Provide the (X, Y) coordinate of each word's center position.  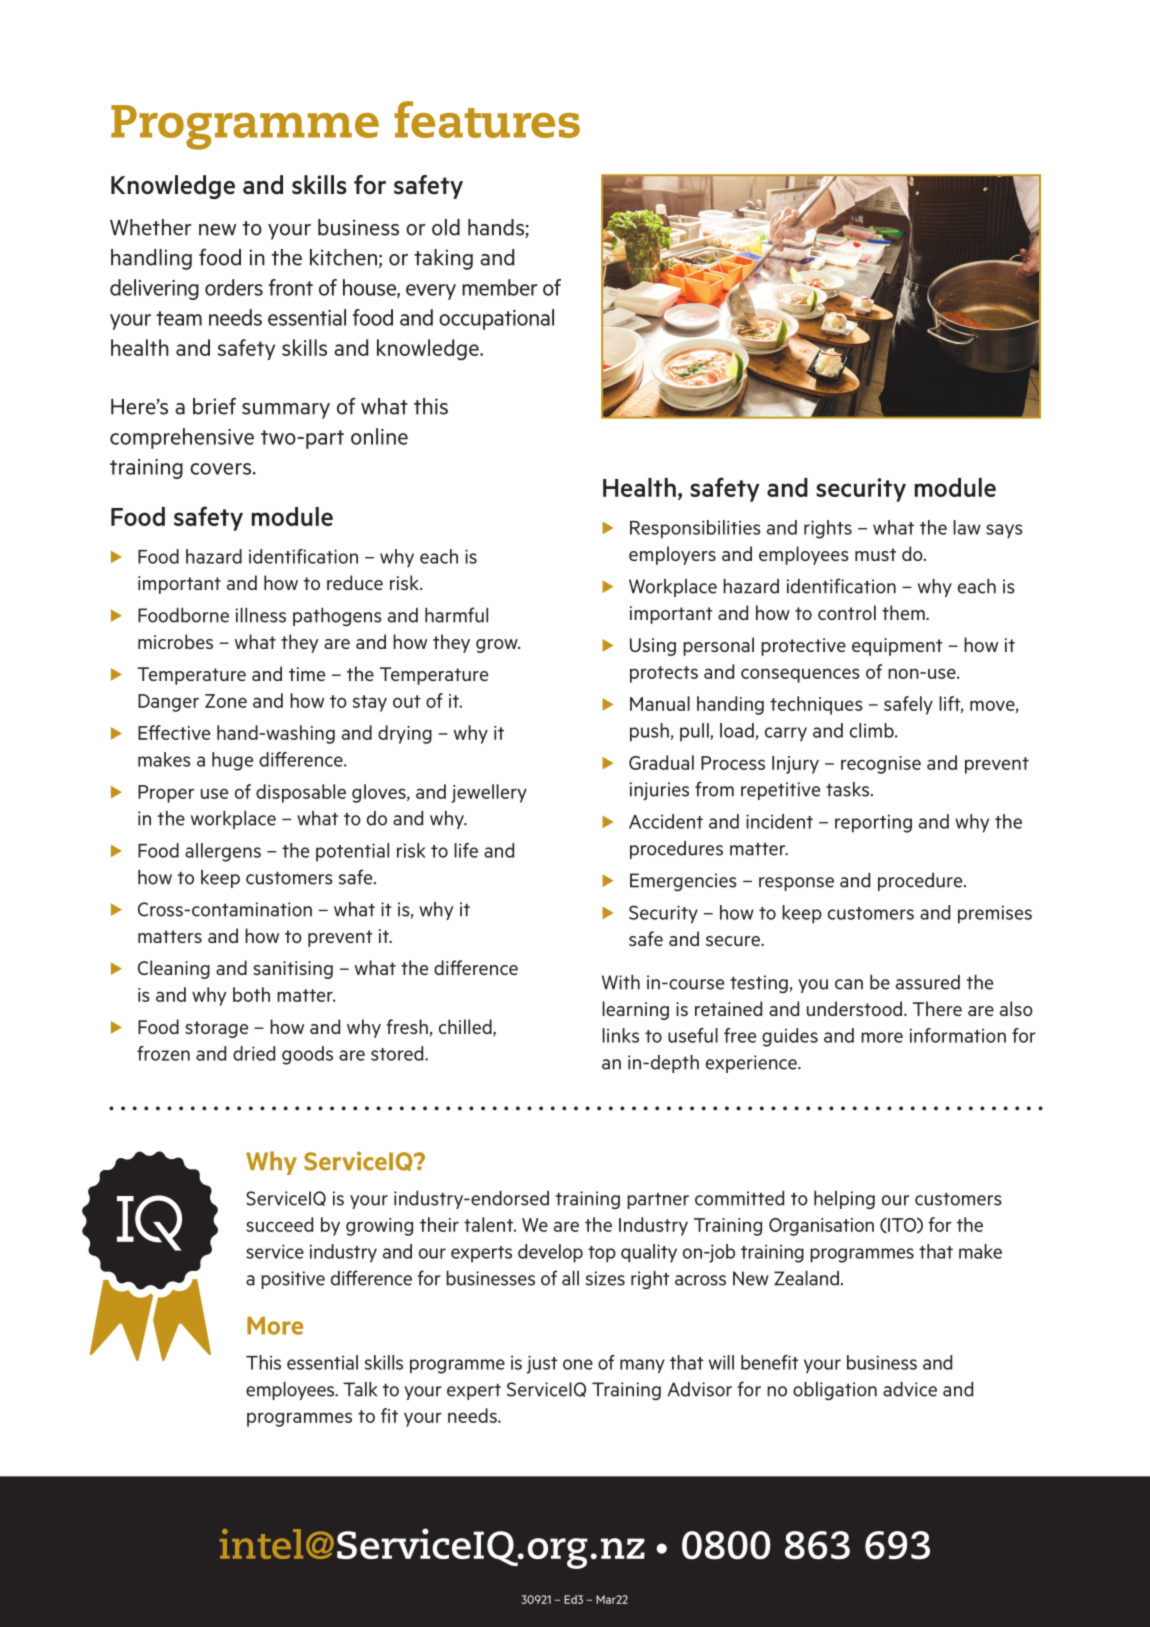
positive (293, 1280)
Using (653, 647)
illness (261, 615)
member (499, 287)
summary (286, 411)
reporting (873, 823)
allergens (223, 852)
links (620, 1035)
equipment (897, 647)
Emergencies (683, 882)
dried (254, 1053)
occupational (496, 319)
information (958, 1035)
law (967, 527)
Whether (150, 227)
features (487, 119)
